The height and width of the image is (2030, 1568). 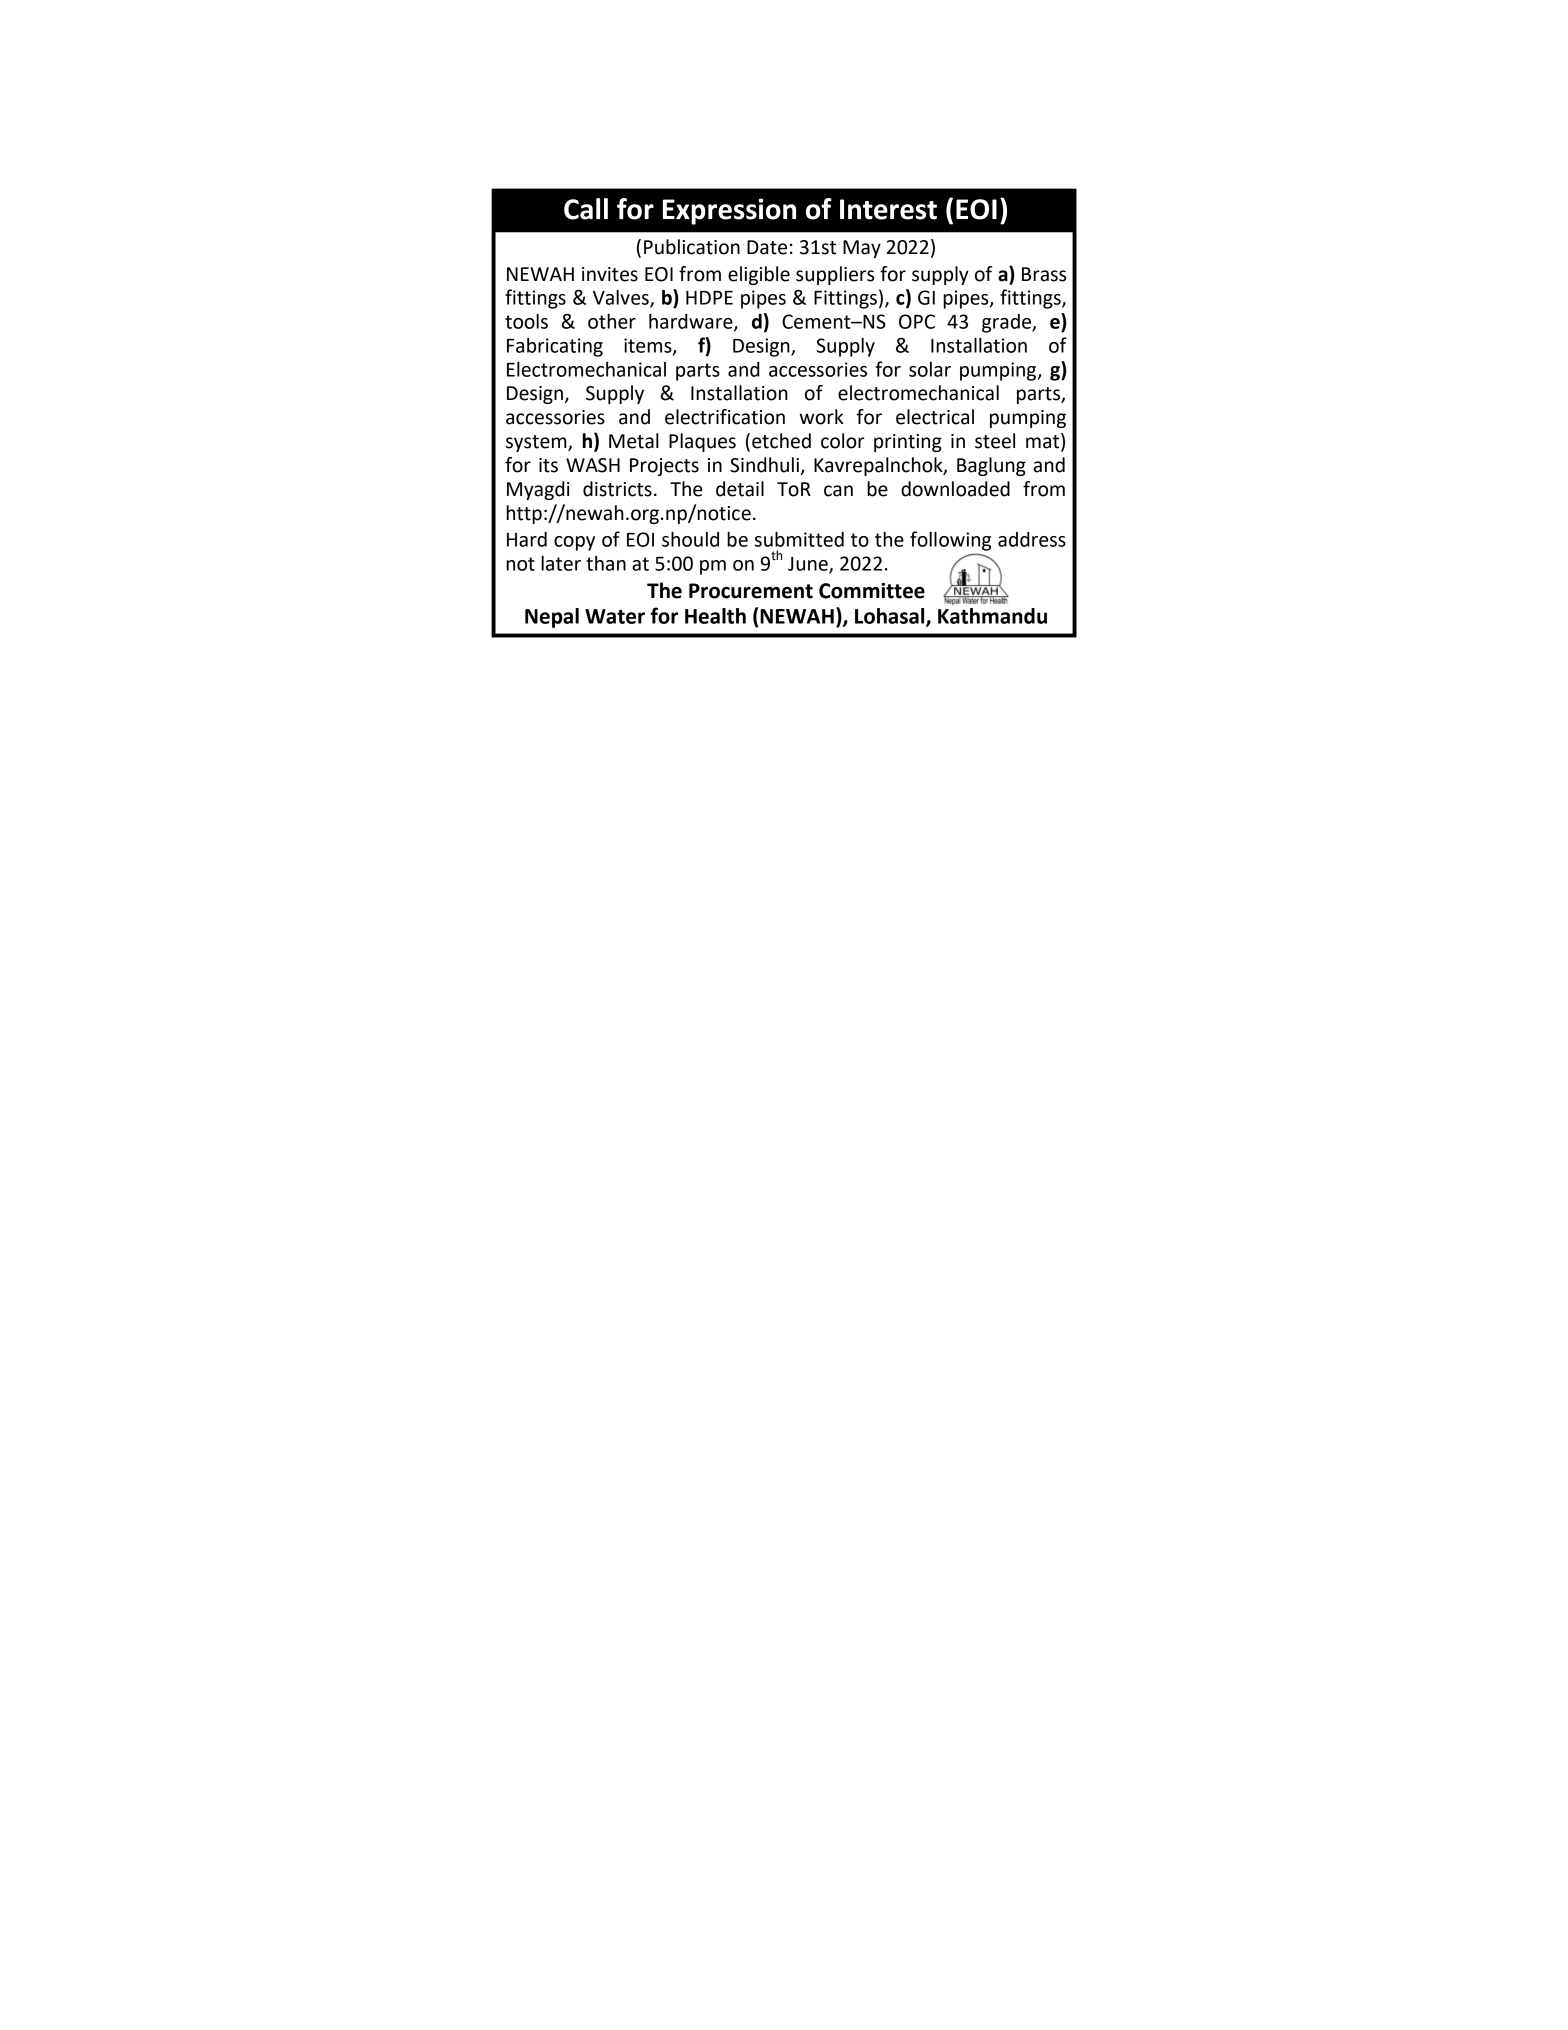 I want to click on solar, so click(x=930, y=369).
